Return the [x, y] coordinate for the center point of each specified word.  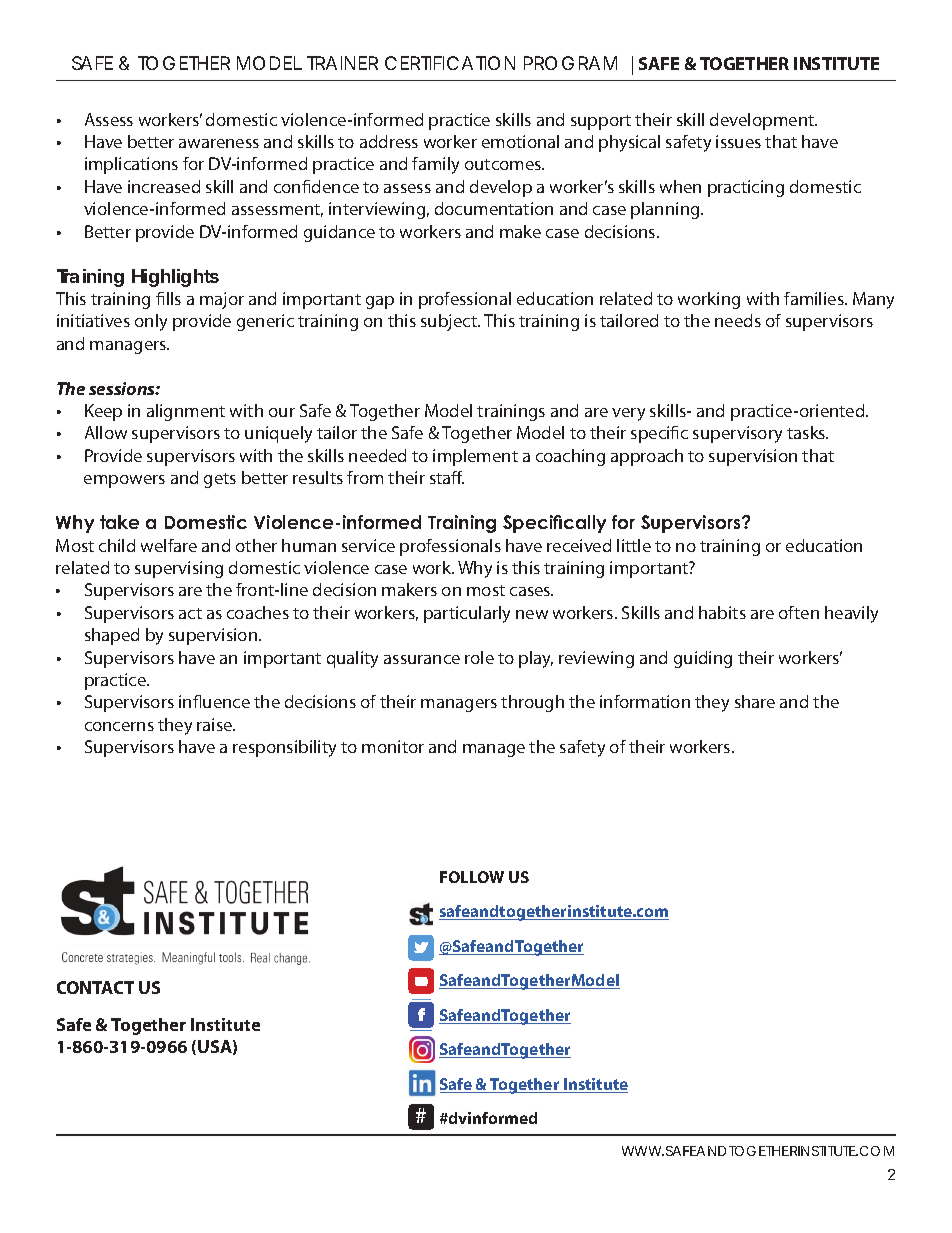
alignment [186, 412]
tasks [807, 432]
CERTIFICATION [450, 63]
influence [214, 701]
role [479, 657]
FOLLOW [472, 877]
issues [738, 141]
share [755, 701]
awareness [219, 143]
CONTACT [95, 987]
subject [450, 322]
